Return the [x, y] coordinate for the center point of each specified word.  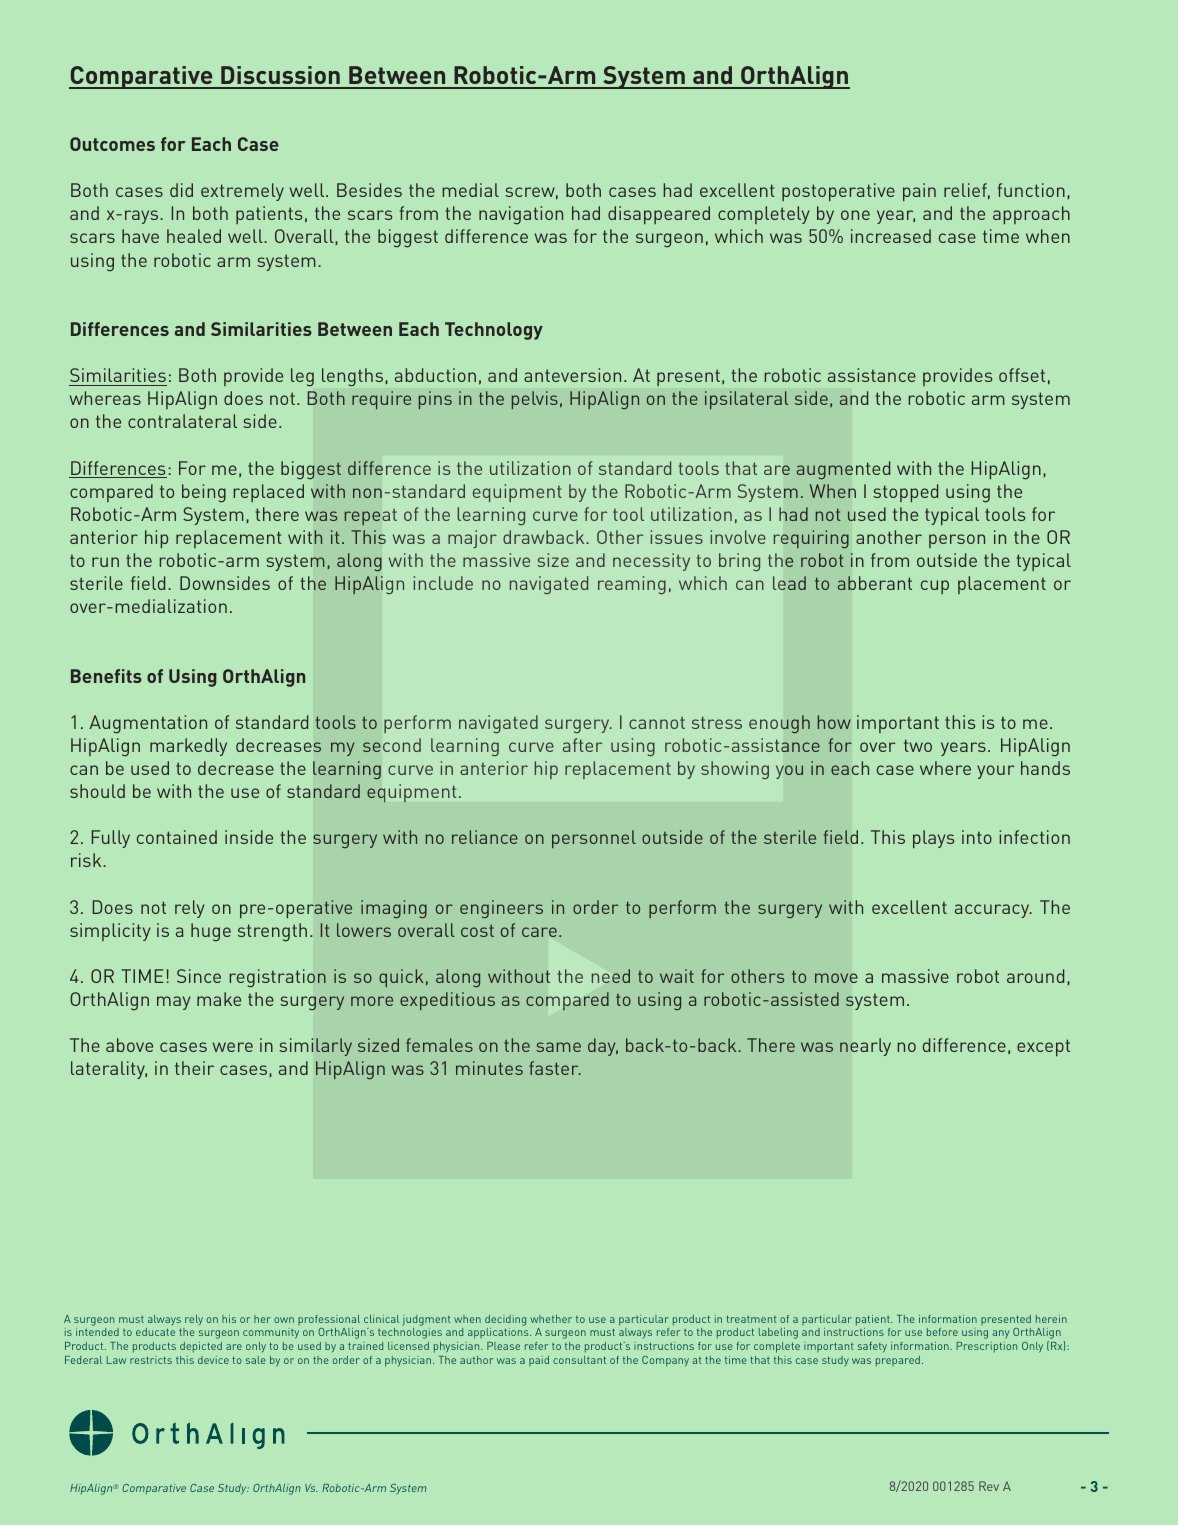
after [582, 745]
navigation [521, 215]
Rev [989, 1486]
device [213, 1360]
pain [919, 192]
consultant [579, 1360]
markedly [188, 747]
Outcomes [112, 144]
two [918, 745]
